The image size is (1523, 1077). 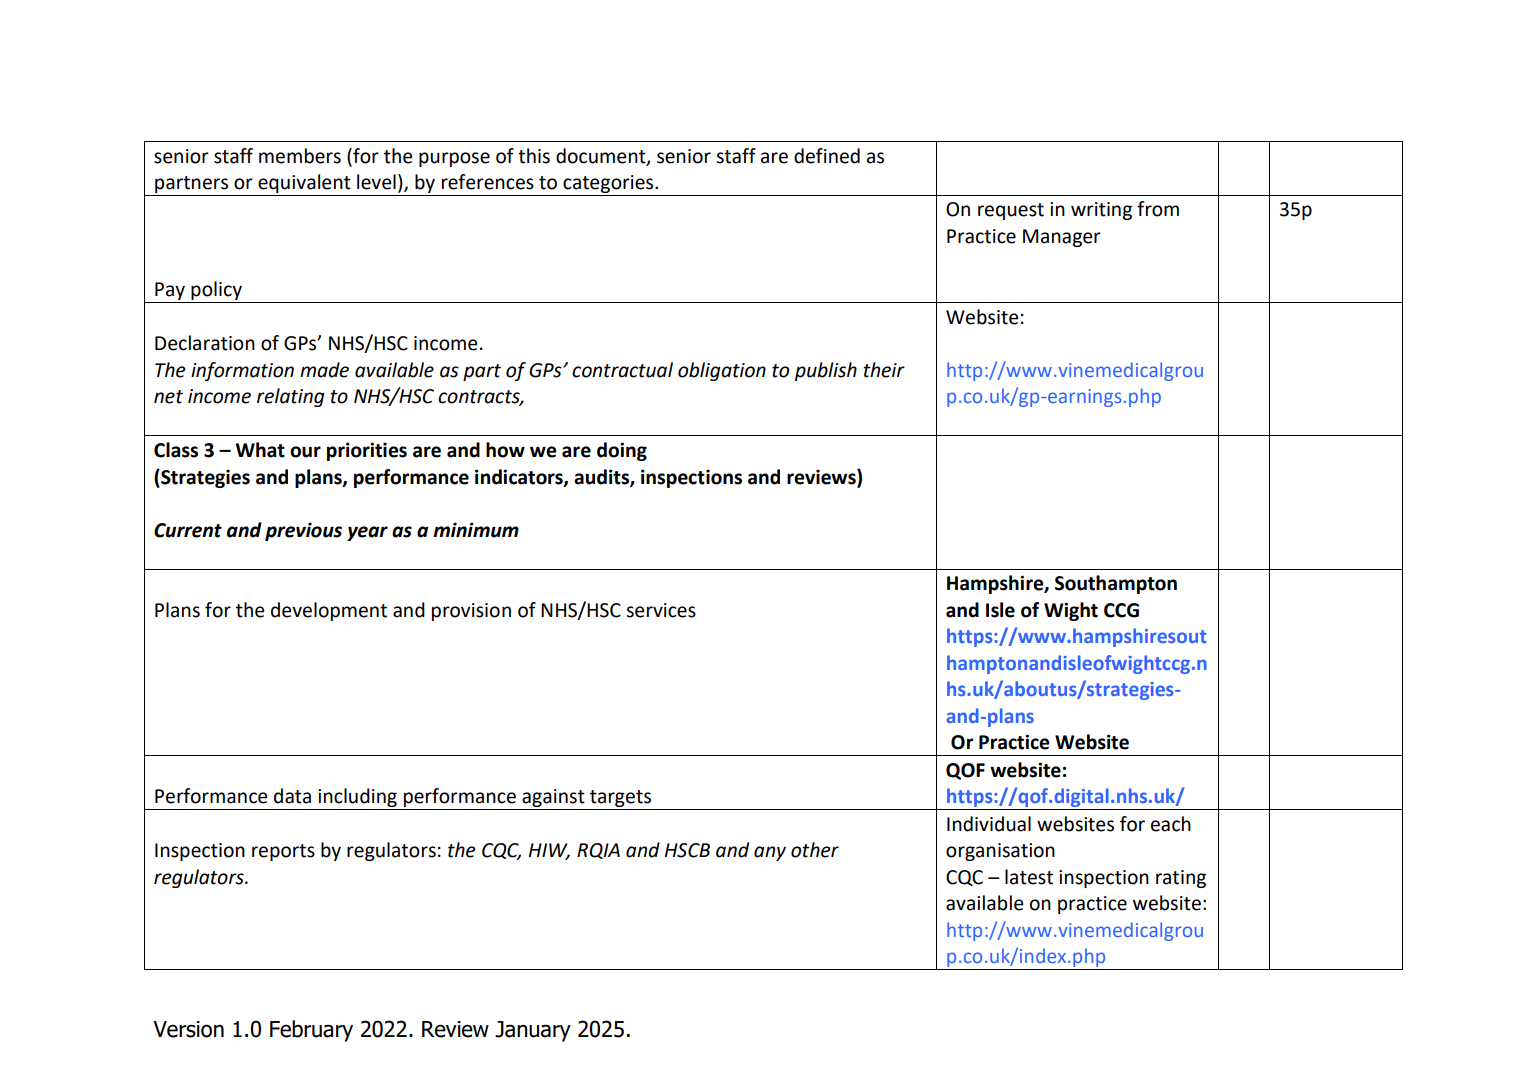 I want to click on writing, so click(x=1101, y=211).
